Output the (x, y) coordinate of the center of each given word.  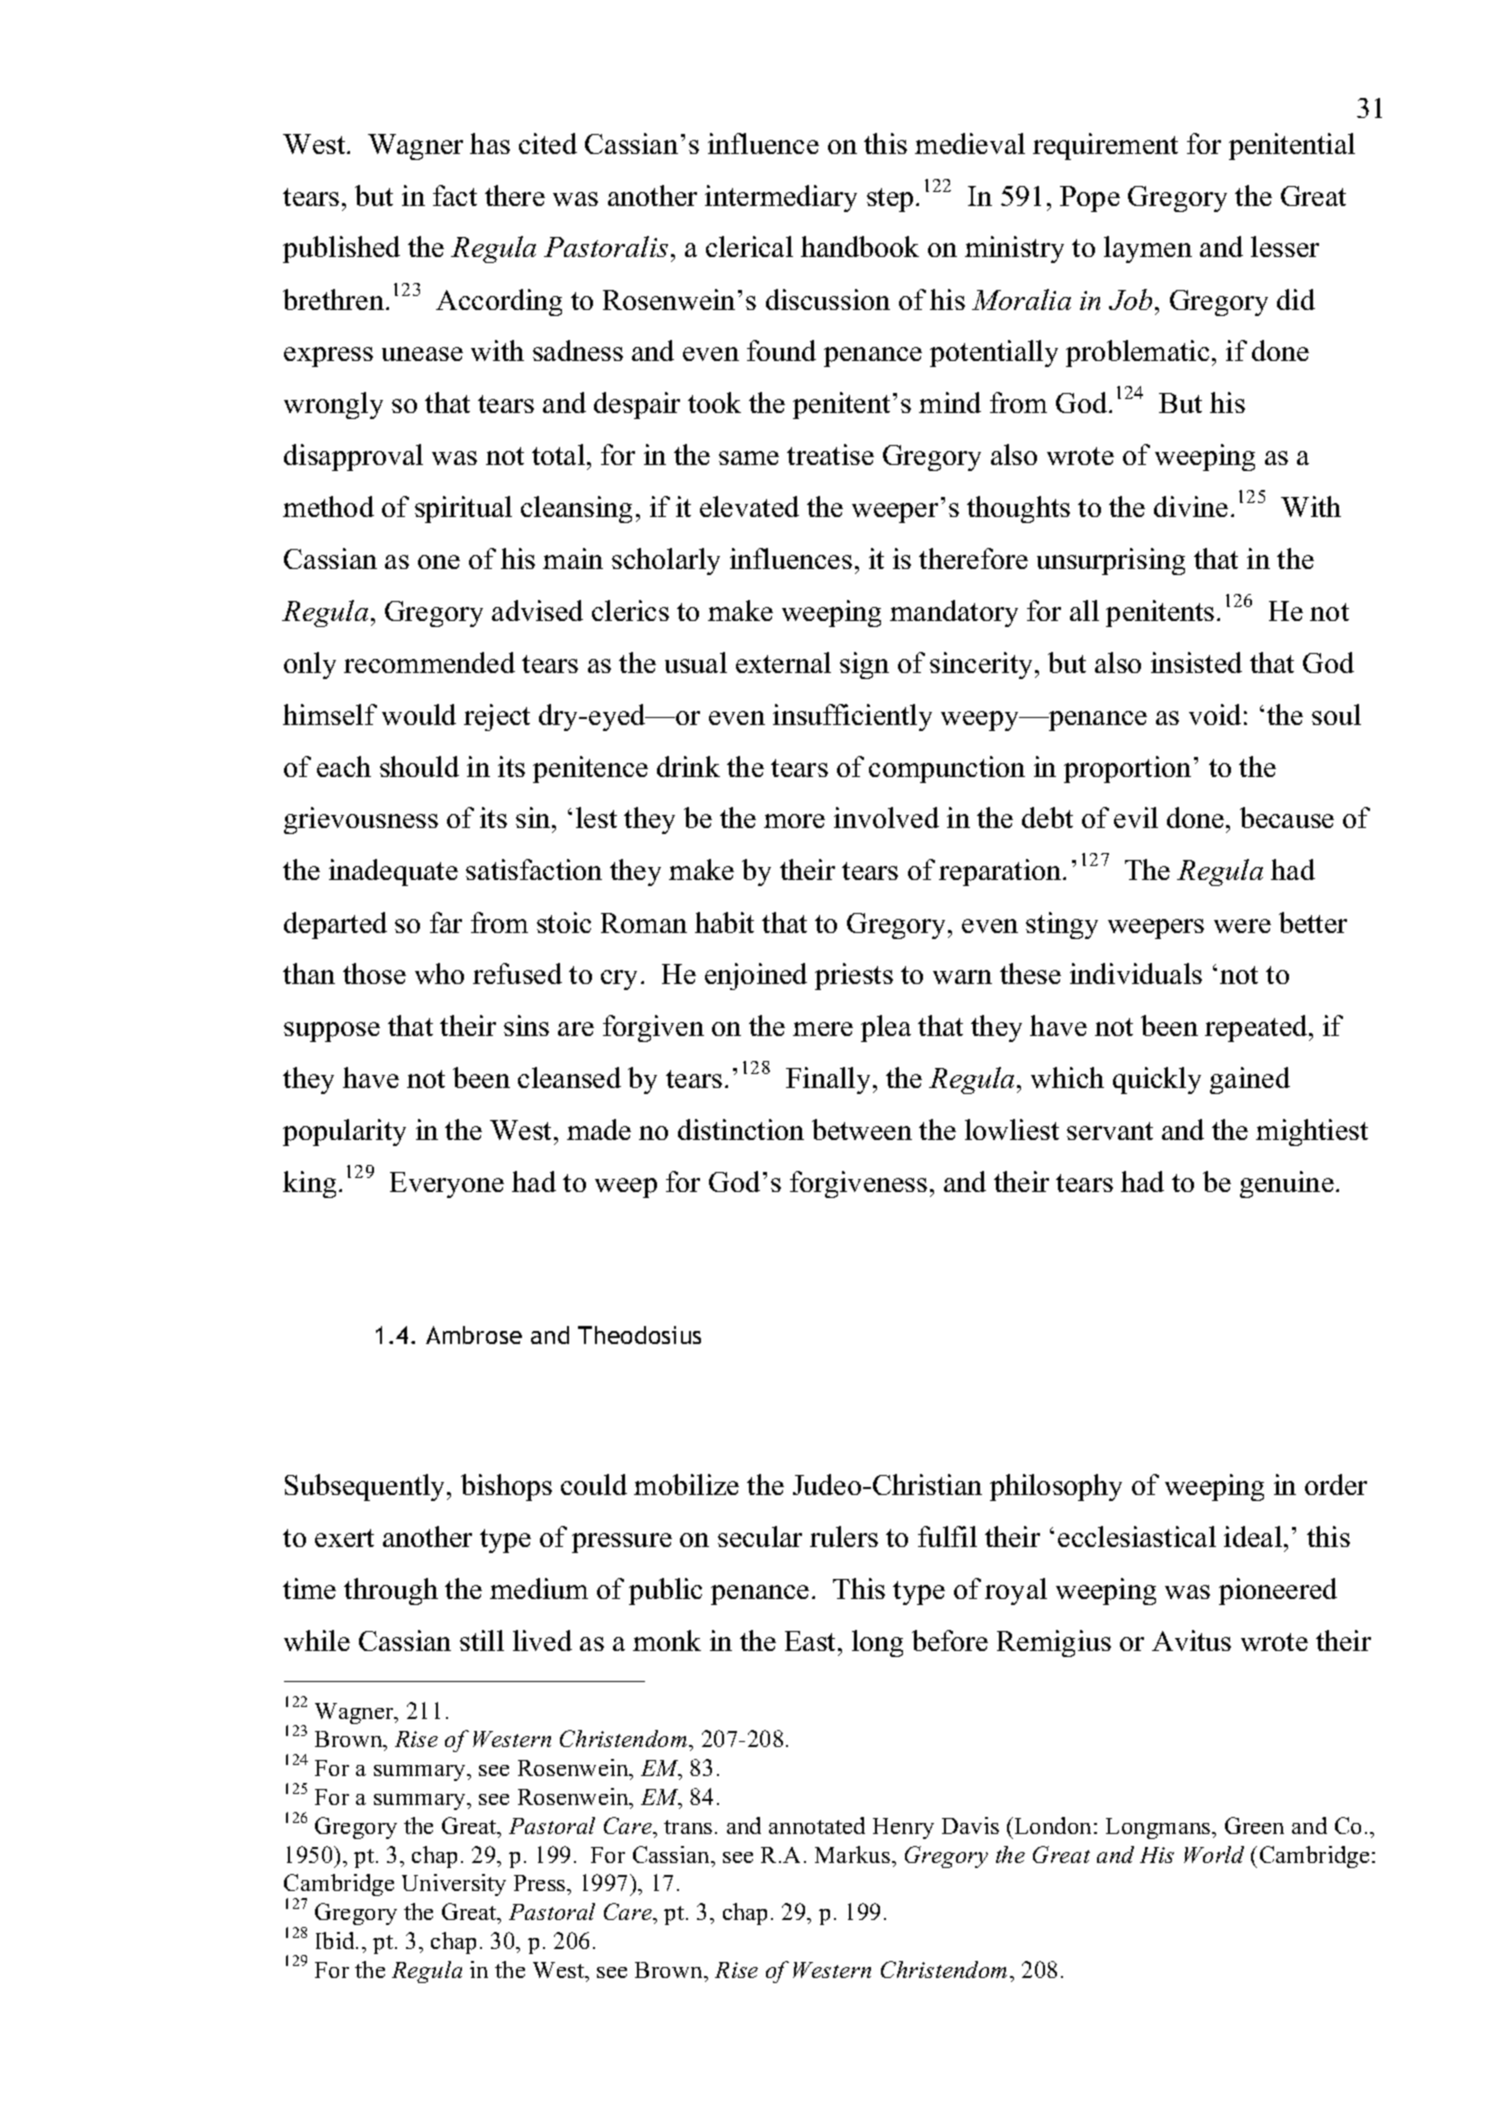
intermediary (781, 198)
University (454, 1885)
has (490, 143)
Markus (854, 1854)
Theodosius (639, 1335)
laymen (1148, 249)
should (419, 766)
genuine (1287, 1184)
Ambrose (474, 1335)
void (1215, 714)
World (1214, 1854)
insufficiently (852, 717)
